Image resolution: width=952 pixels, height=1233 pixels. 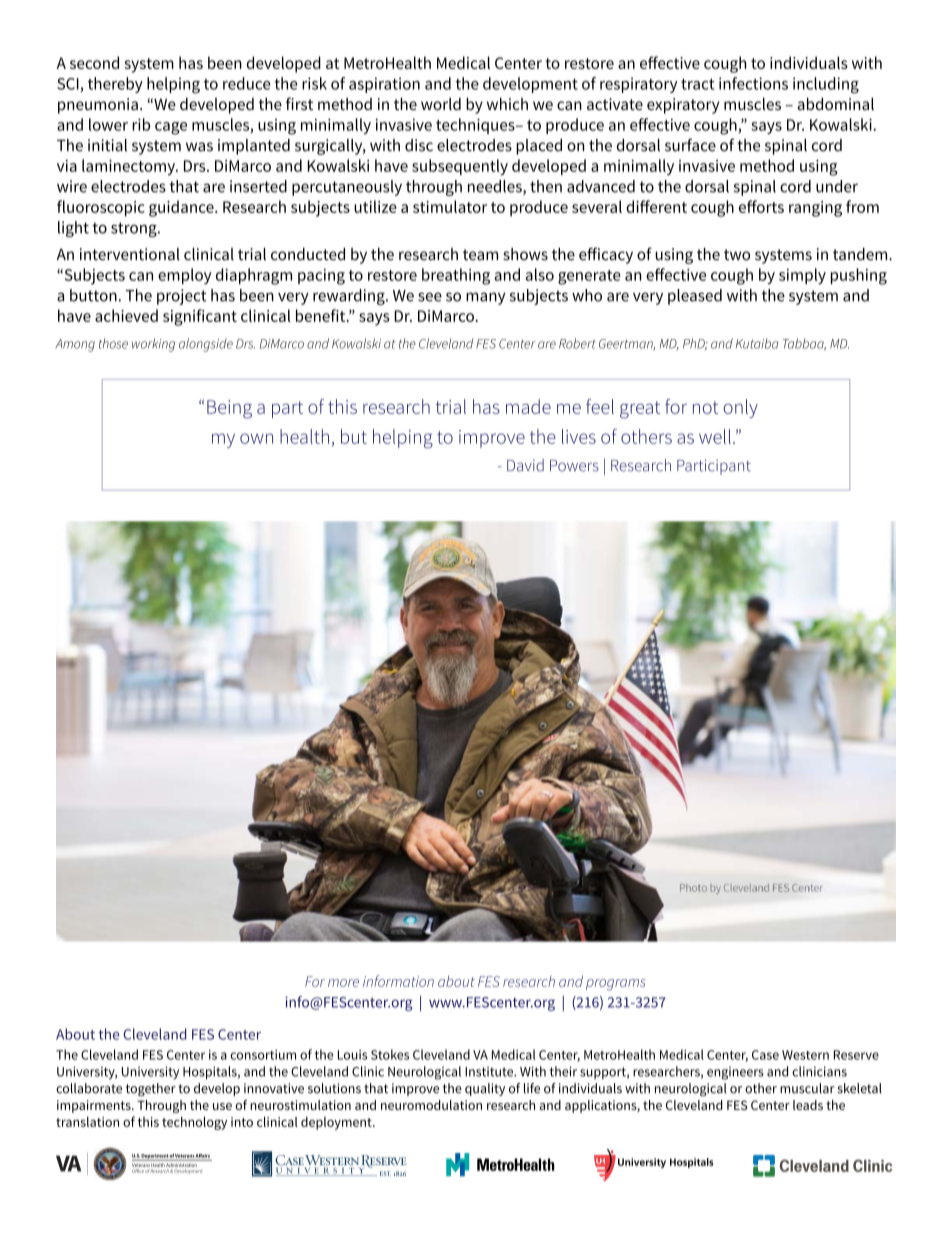 What do you see at coordinates (715, 436) in the page?
I see `well` at bounding box center [715, 436].
